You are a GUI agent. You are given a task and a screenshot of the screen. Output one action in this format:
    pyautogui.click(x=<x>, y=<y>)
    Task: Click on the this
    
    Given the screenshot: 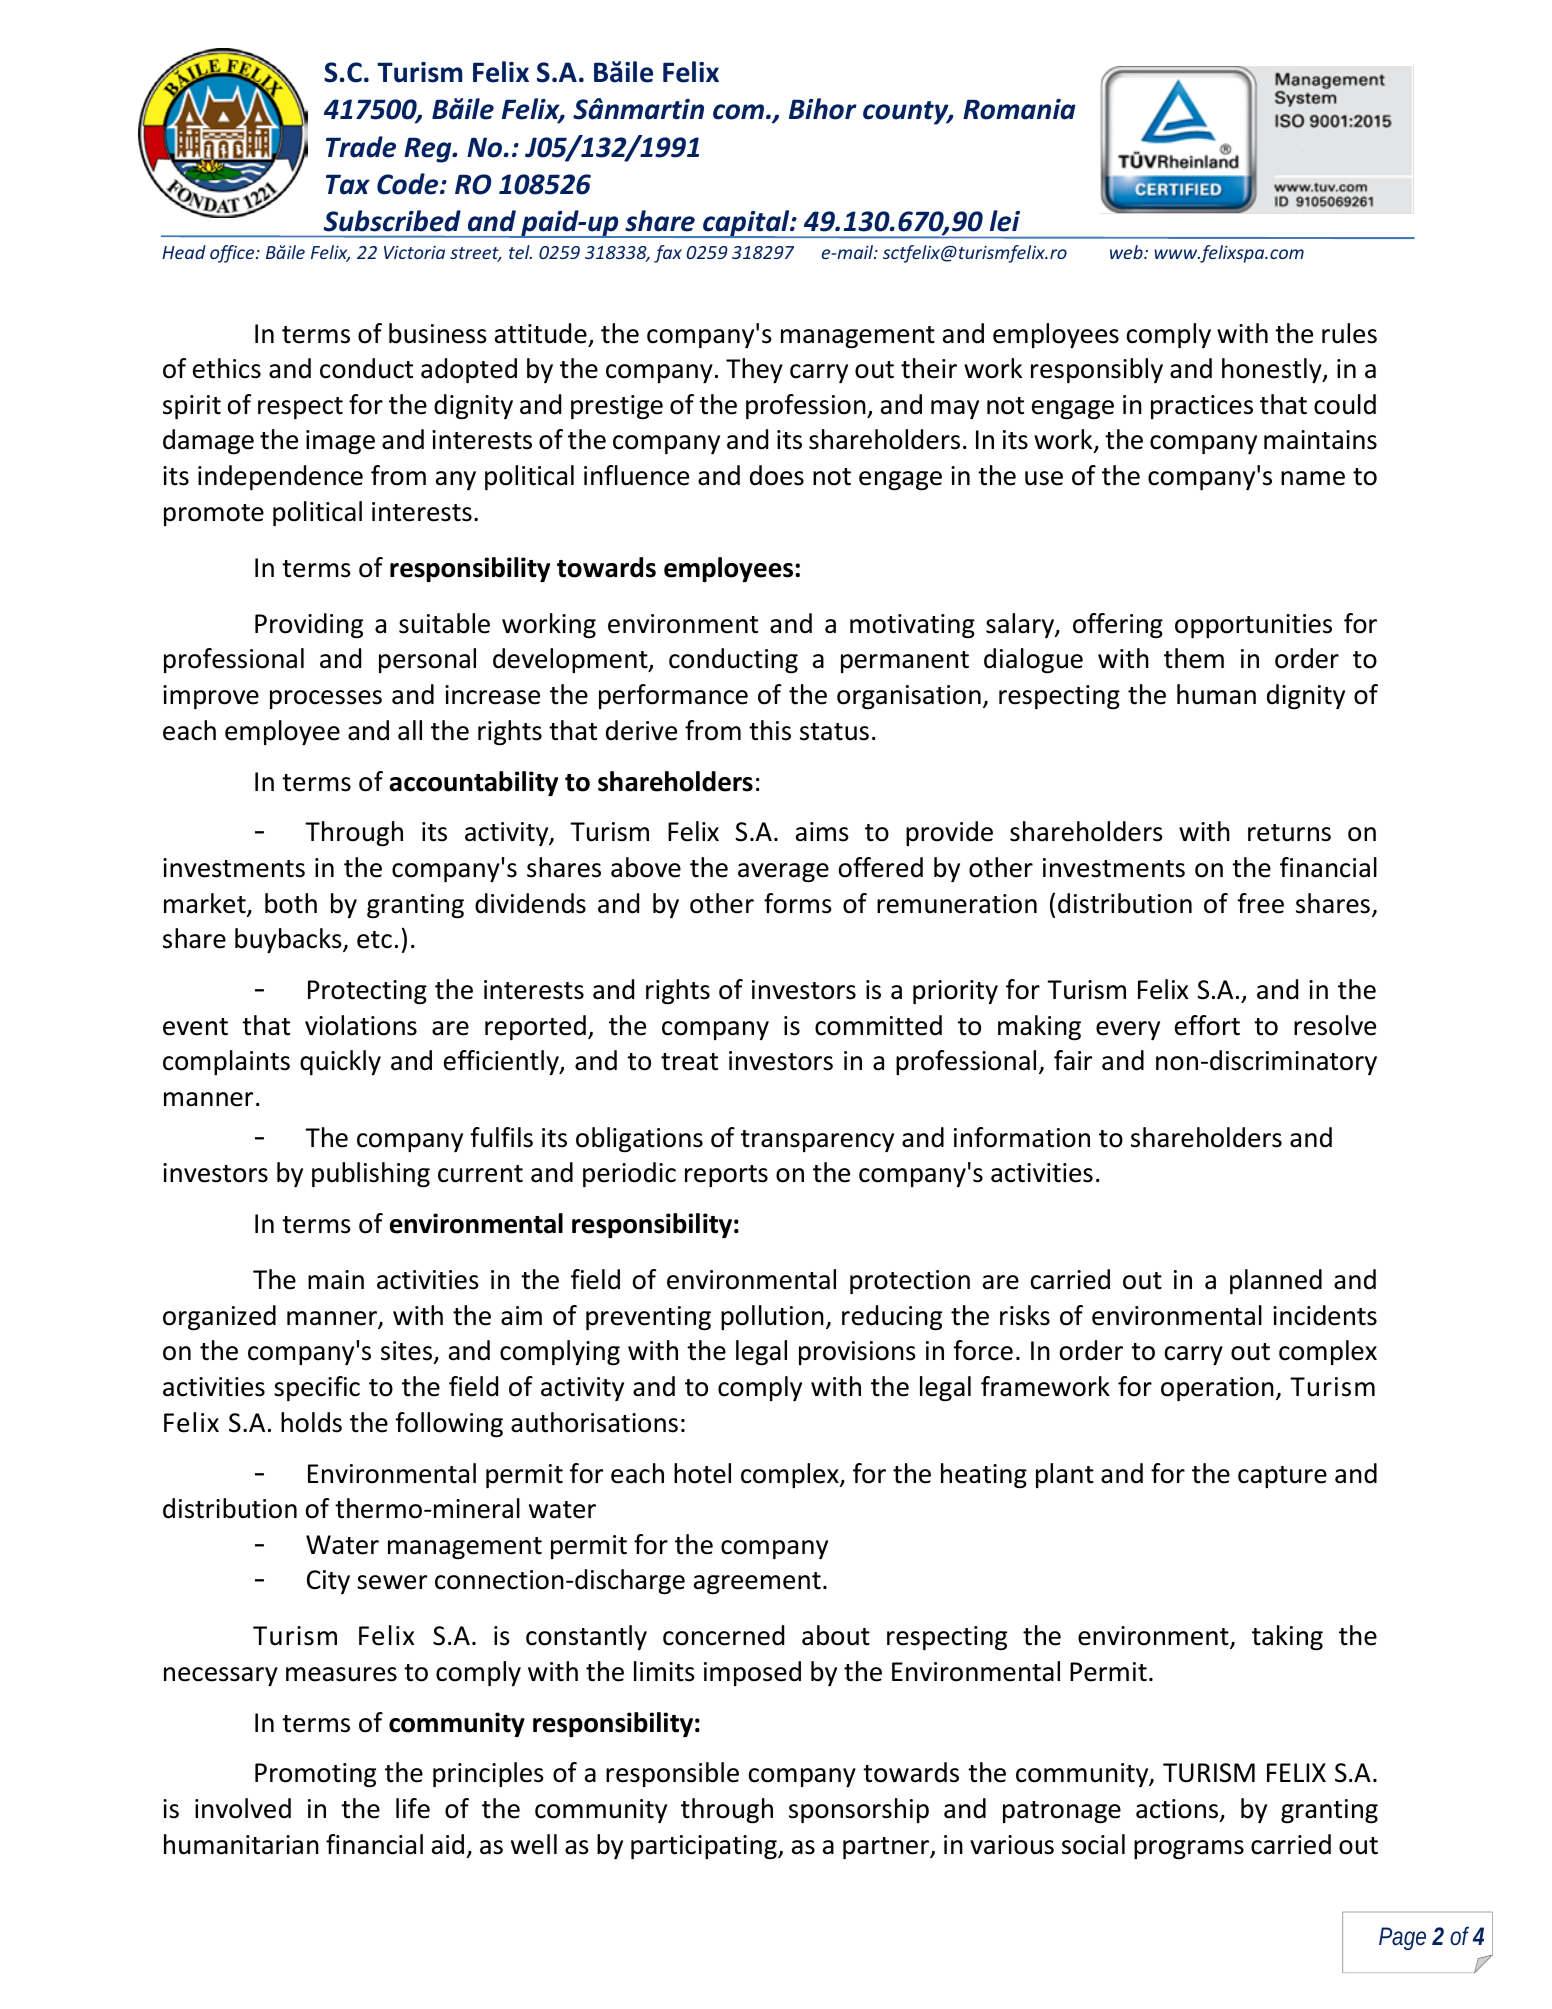 What is the action you would take?
    pyautogui.click(x=770, y=730)
